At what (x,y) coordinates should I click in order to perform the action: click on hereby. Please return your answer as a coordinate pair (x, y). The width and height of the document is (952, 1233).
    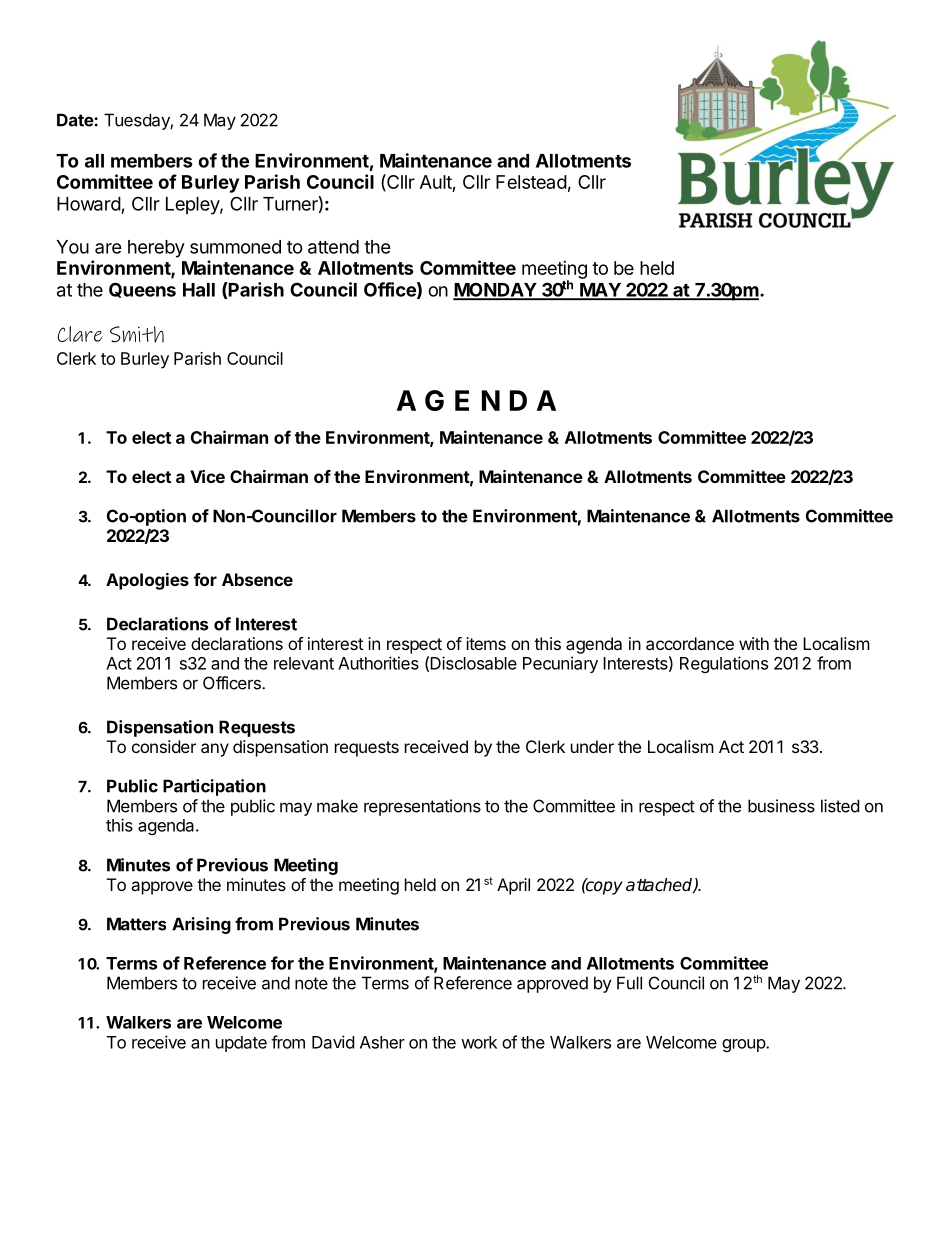
    Looking at the image, I should click on (156, 249).
